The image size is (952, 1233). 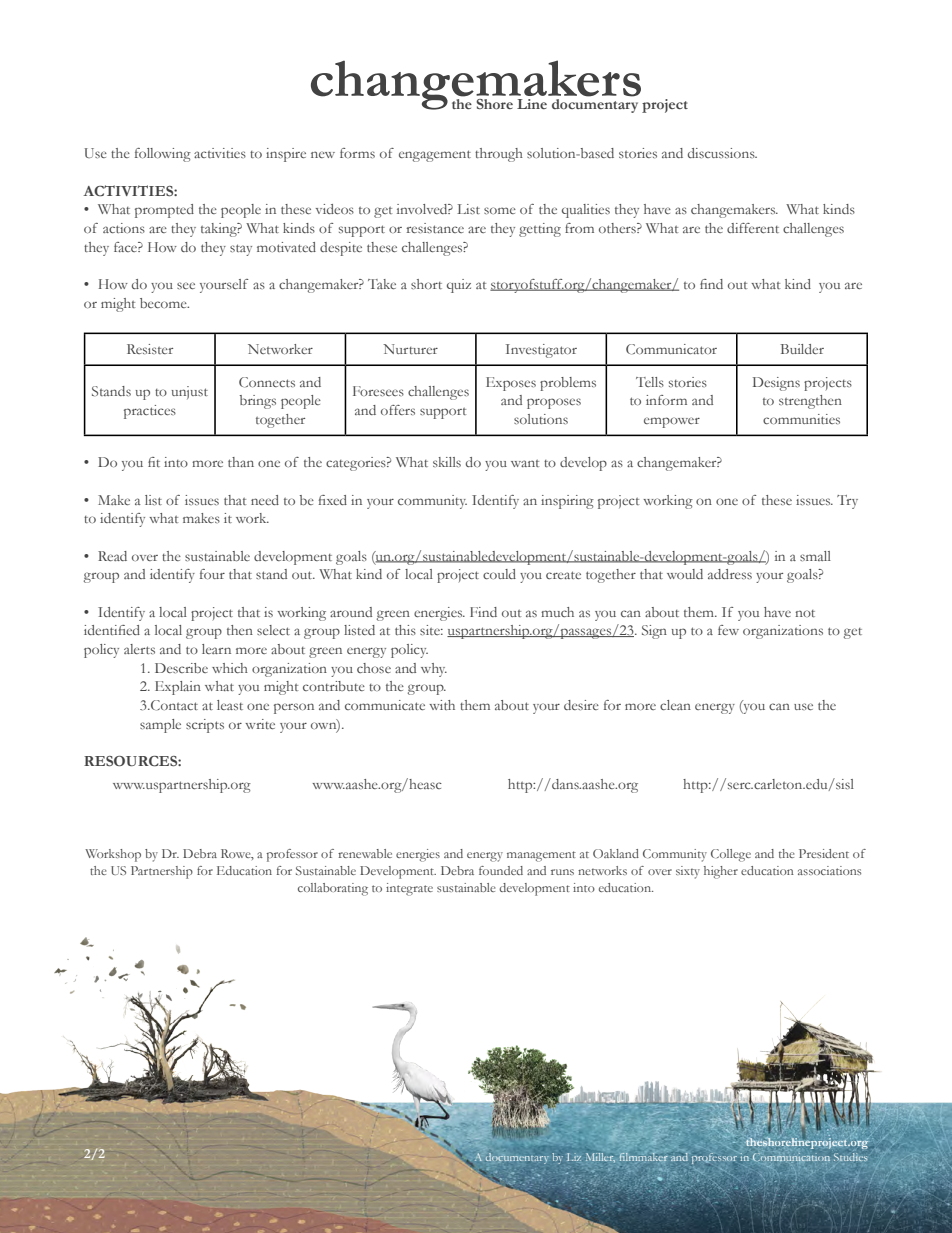 What do you see at coordinates (501, 870) in the page?
I see `founded` at bounding box center [501, 870].
